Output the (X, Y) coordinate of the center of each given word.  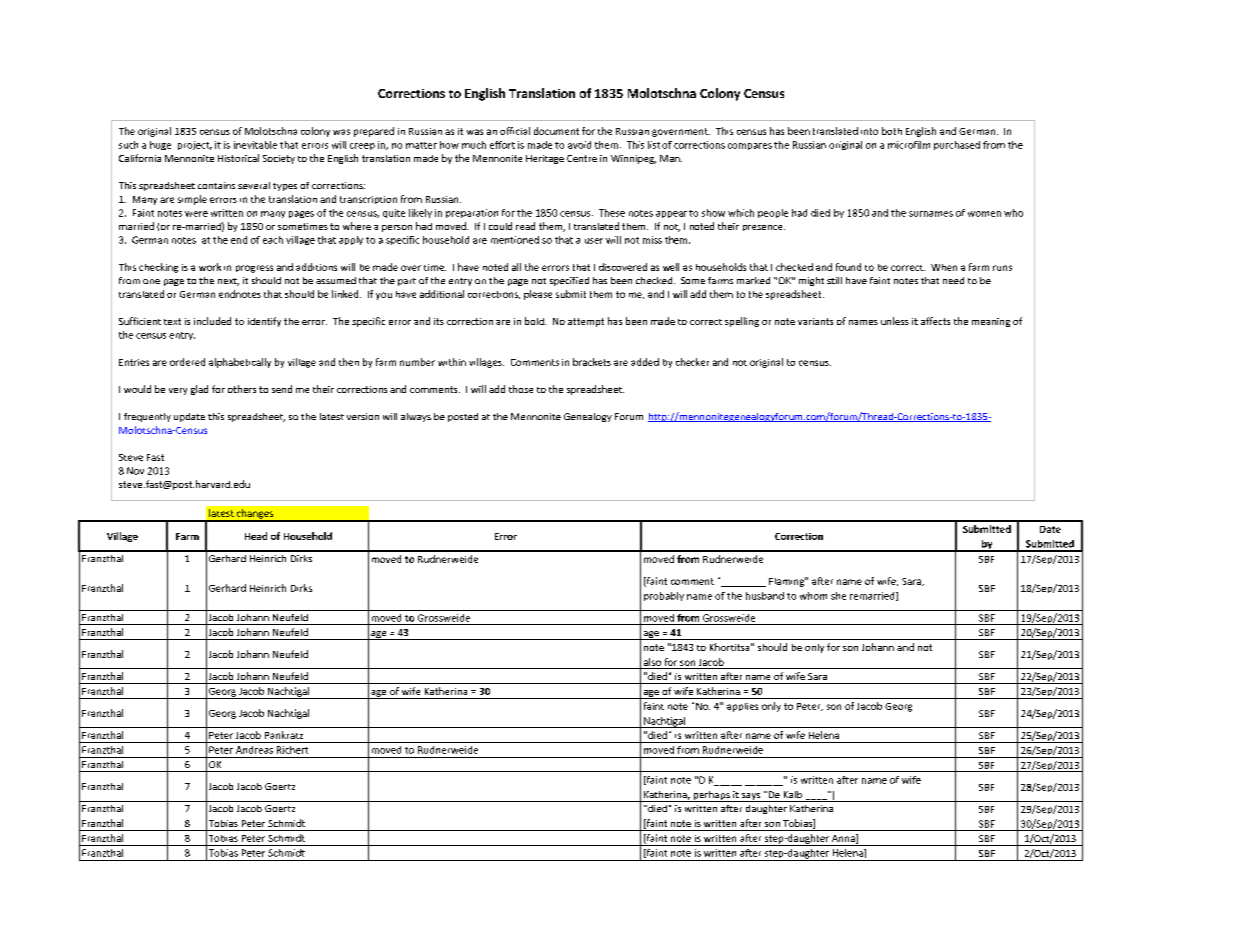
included (212, 321)
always (416, 417)
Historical (238, 158)
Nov (135, 471)
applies (742, 707)
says (751, 797)
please (538, 295)
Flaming (787, 582)
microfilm (909, 145)
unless (895, 321)
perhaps (711, 796)
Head (256, 536)
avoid (579, 145)
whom (813, 596)
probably (664, 596)
